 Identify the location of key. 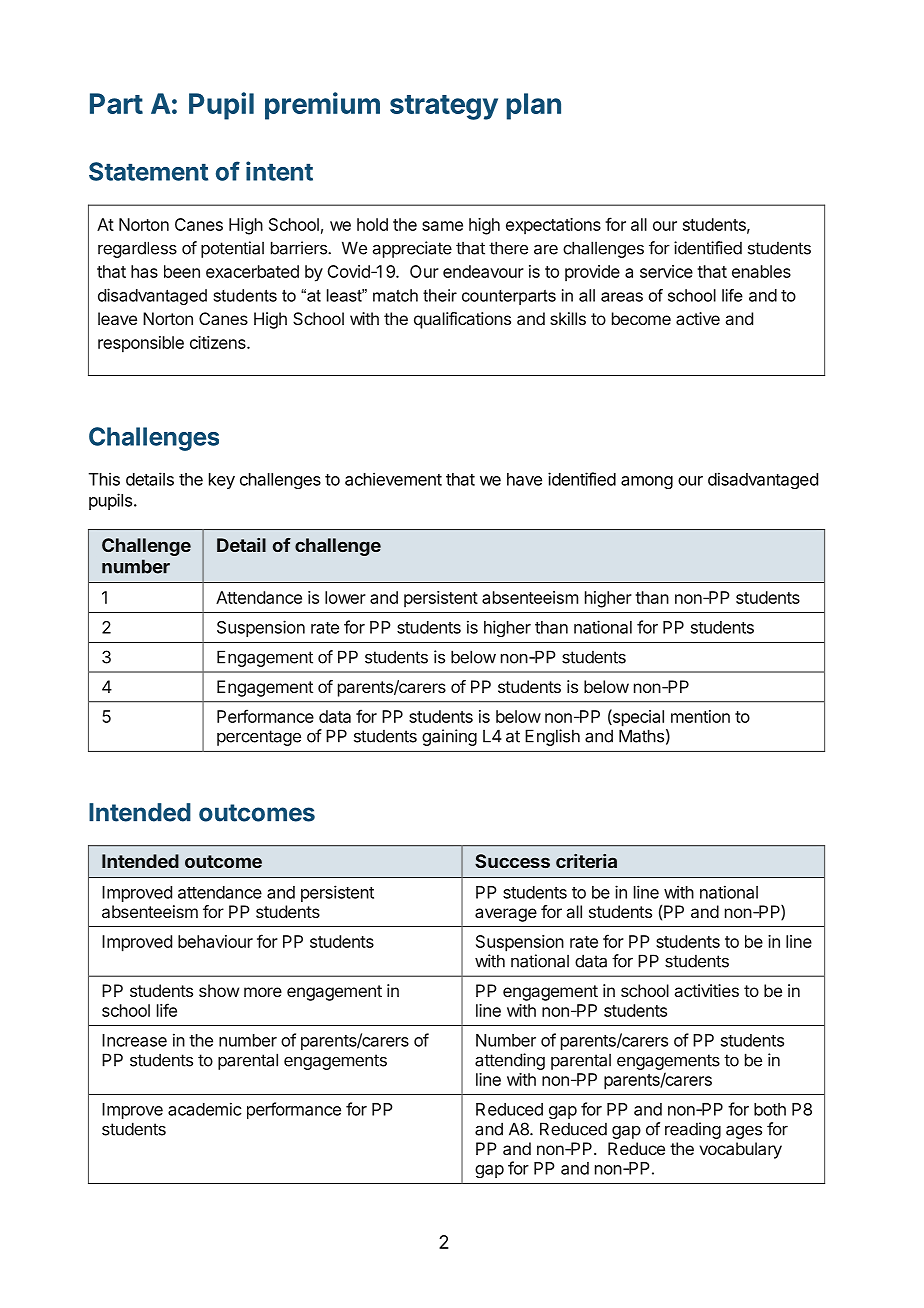
(222, 481).
